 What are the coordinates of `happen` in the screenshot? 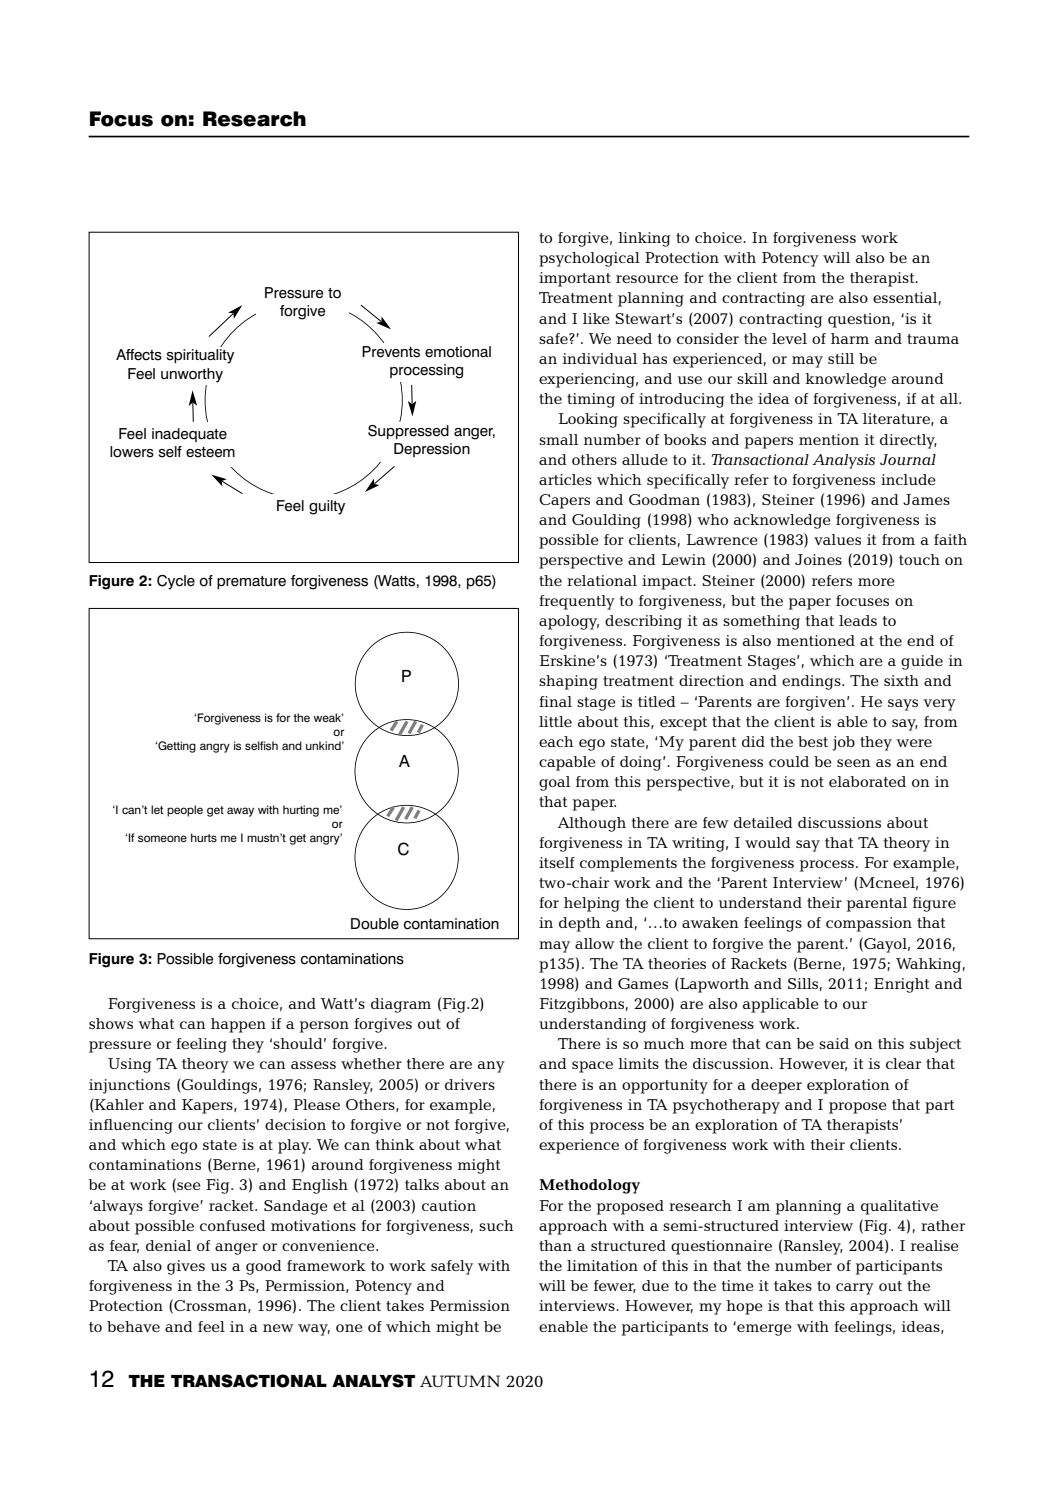 It's located at (238, 1025).
